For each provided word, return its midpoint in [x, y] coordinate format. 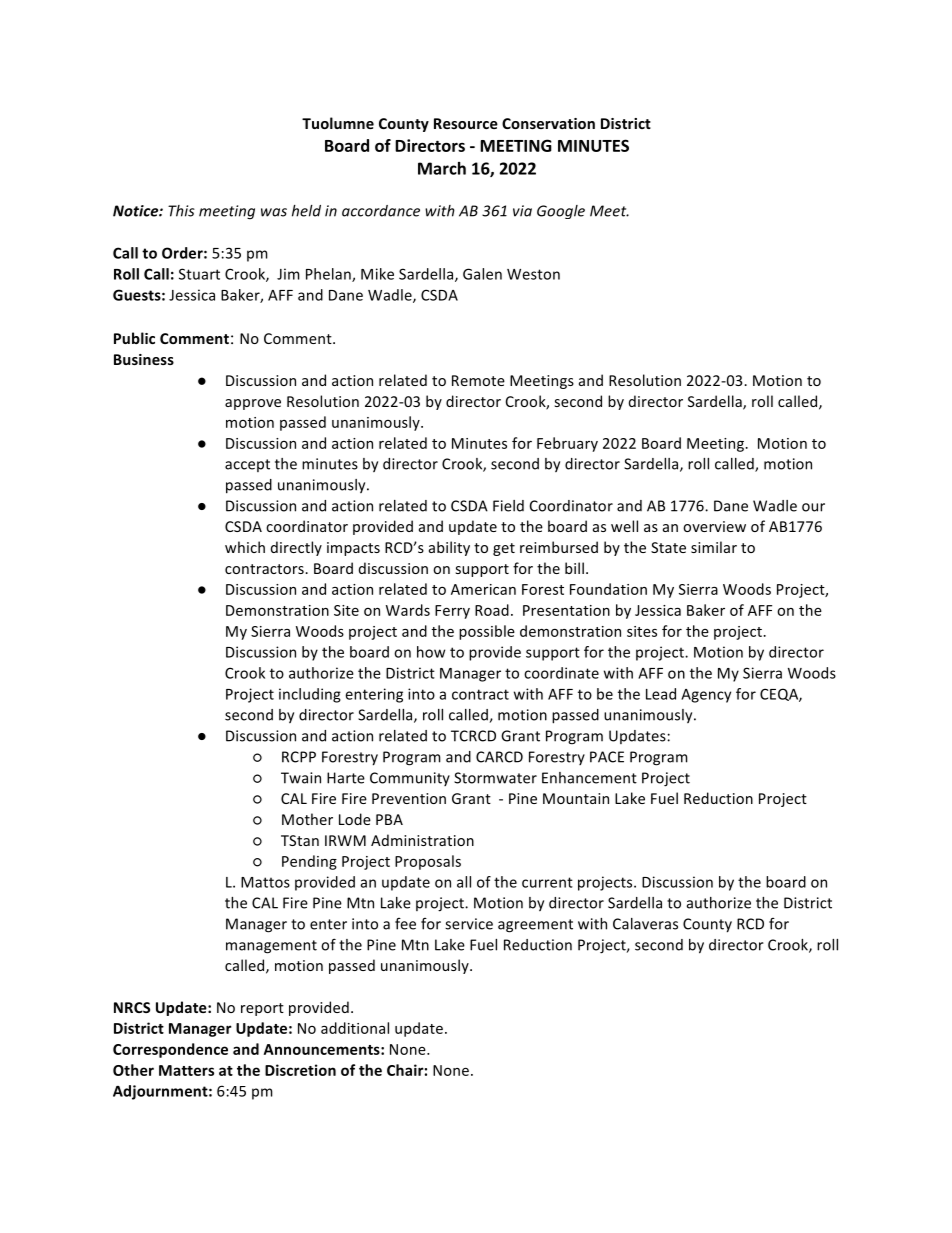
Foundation [608, 589]
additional [355, 1028]
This [181, 211]
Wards [408, 610]
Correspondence [170, 1050]
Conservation [548, 123]
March [442, 168]
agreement [535, 926]
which [245, 547]
